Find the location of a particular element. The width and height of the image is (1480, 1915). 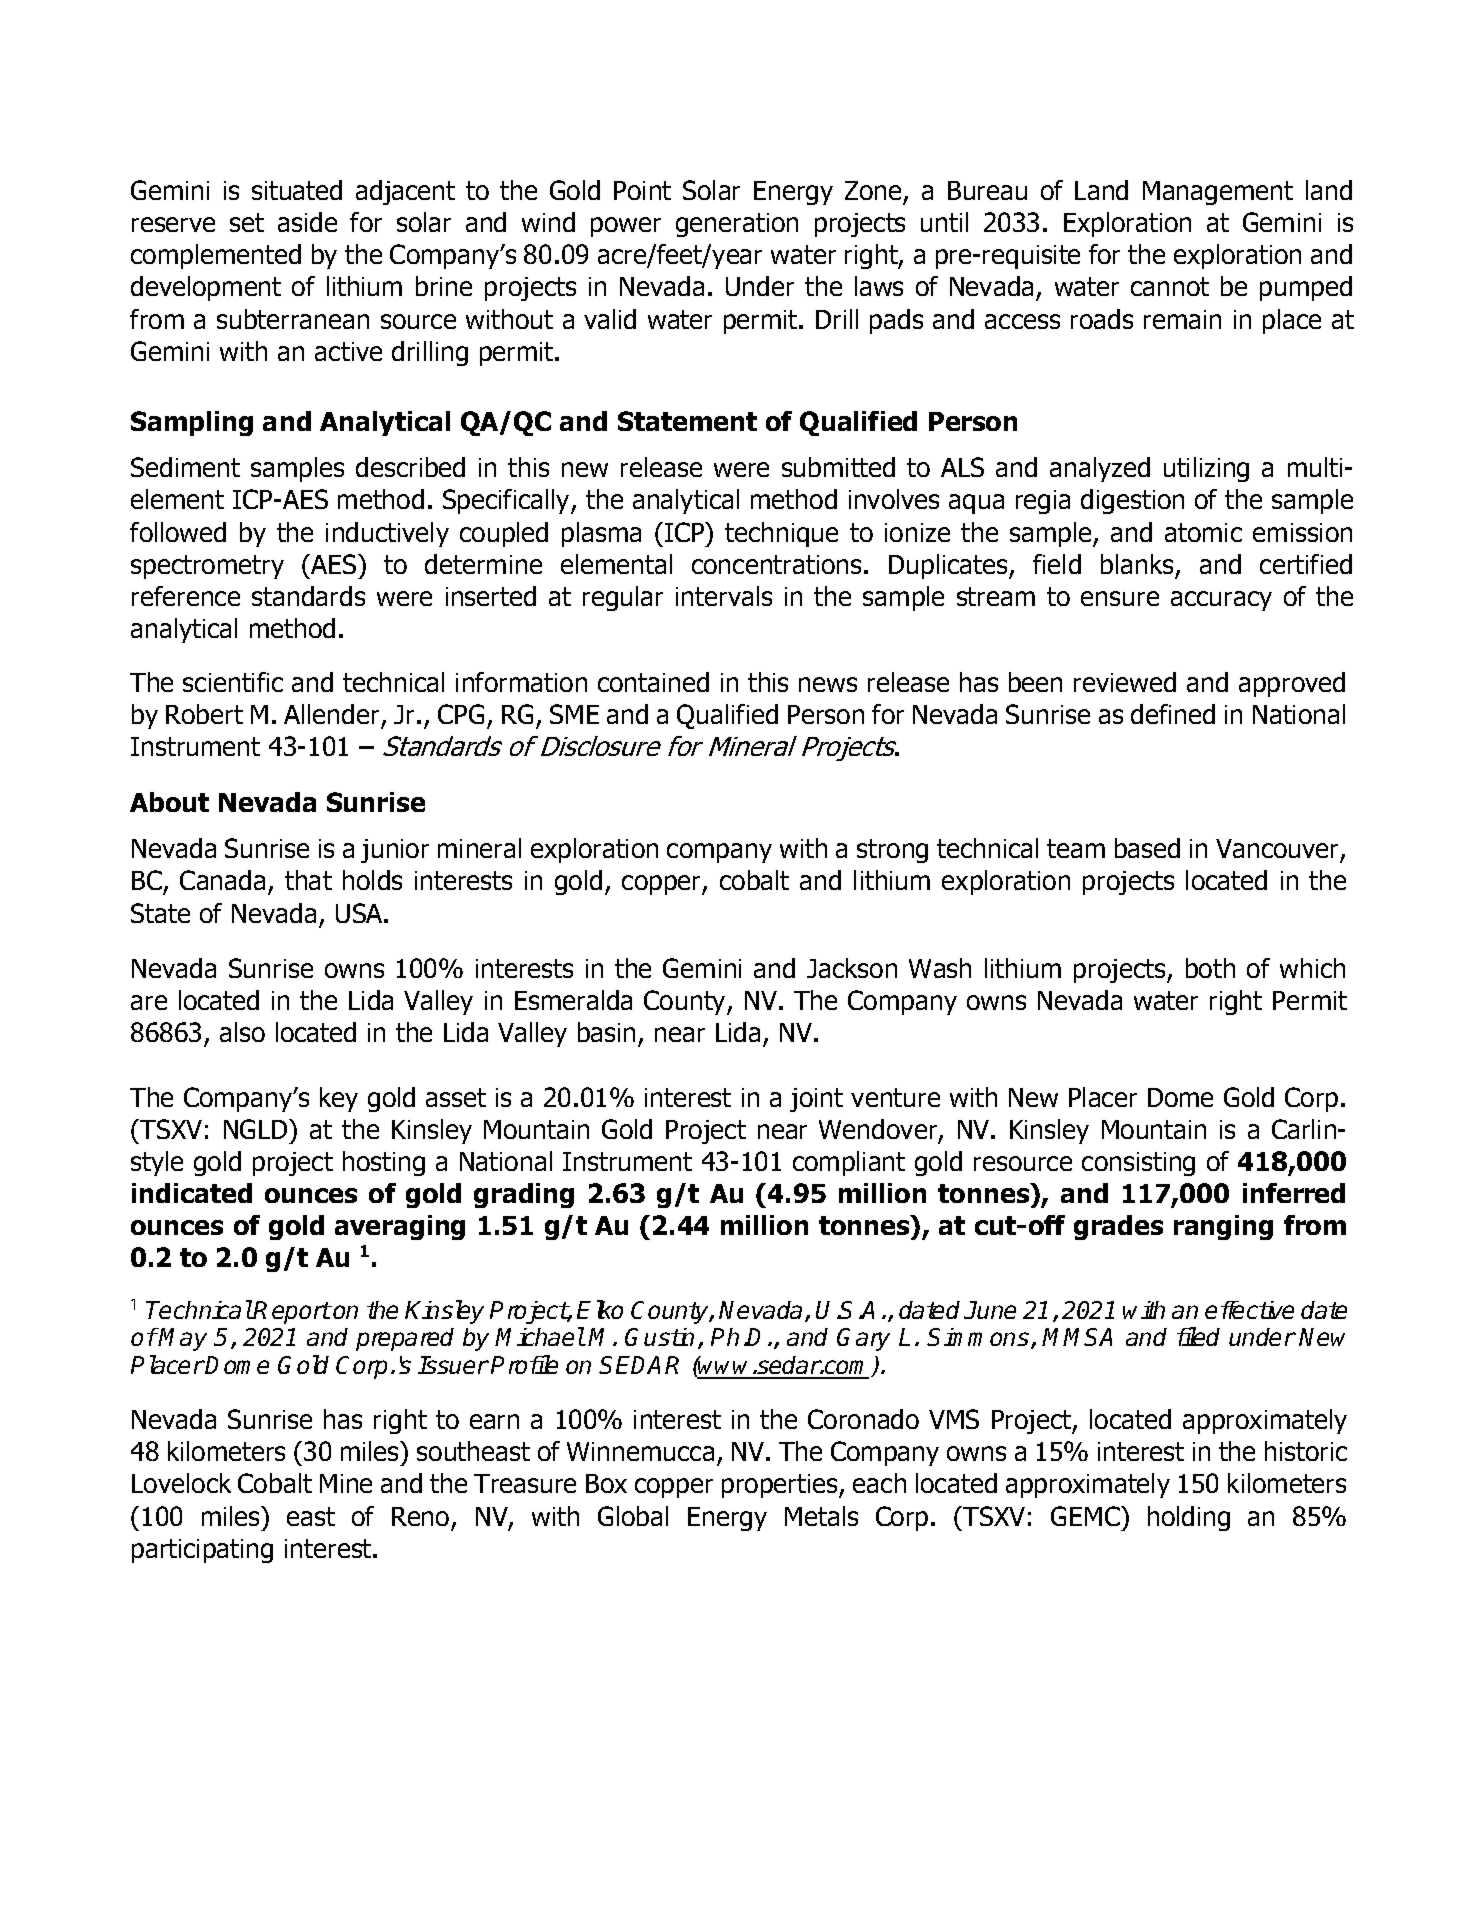

atomic is located at coordinates (1203, 532).
